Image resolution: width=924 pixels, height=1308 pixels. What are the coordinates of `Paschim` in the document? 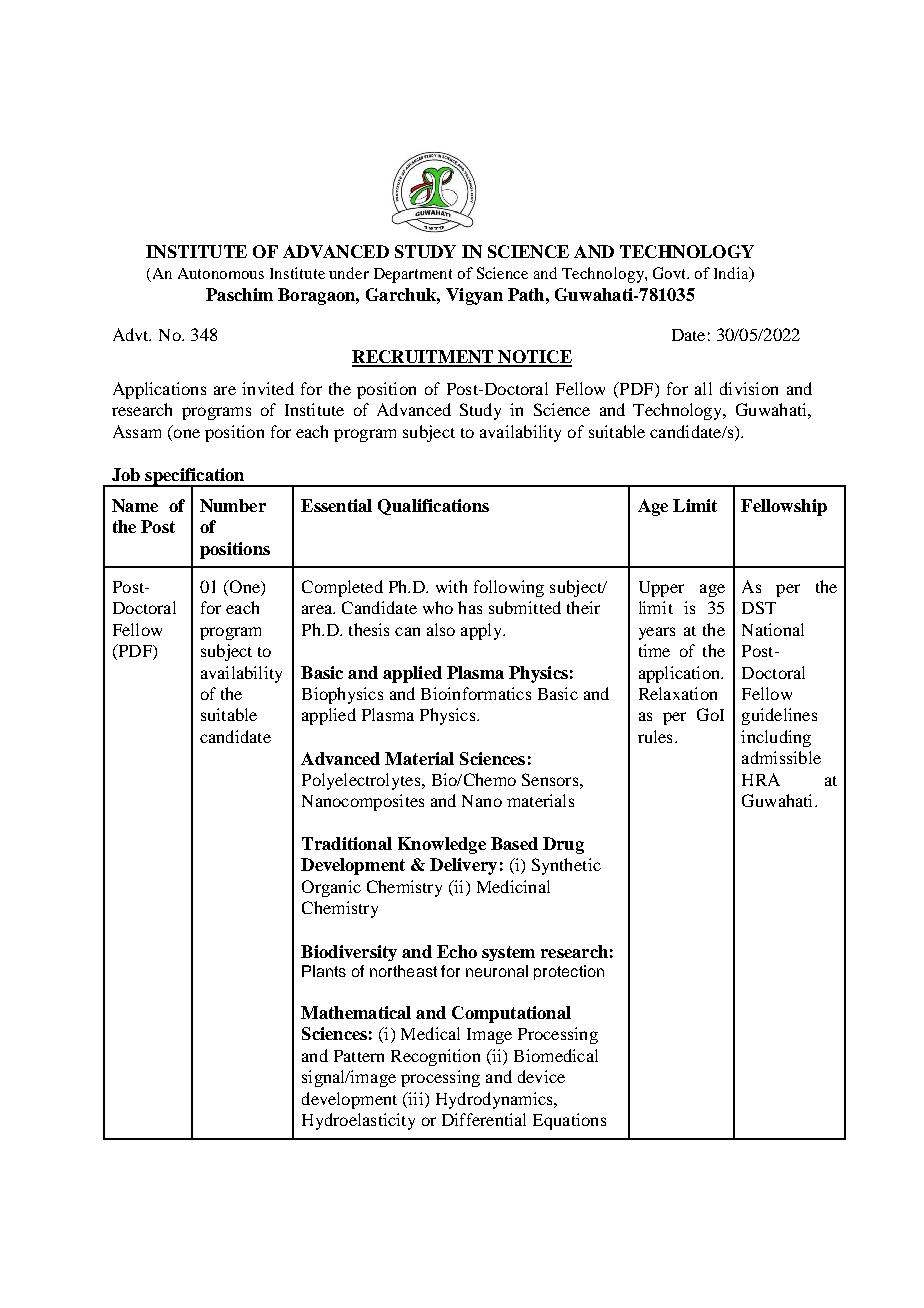 It's located at (239, 294).
